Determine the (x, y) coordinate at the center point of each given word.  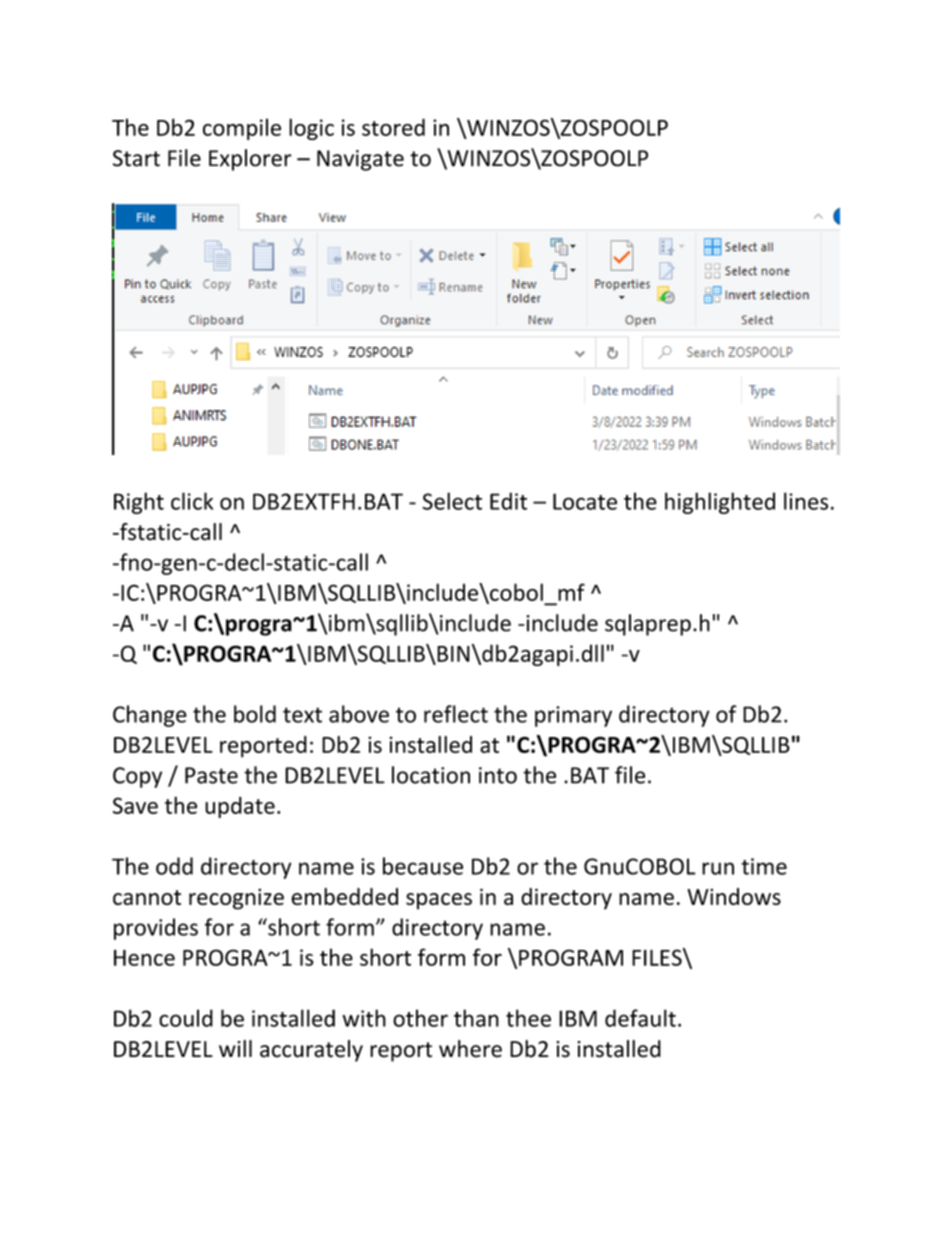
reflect (456, 714)
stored (393, 127)
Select (452, 501)
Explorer (250, 160)
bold (255, 714)
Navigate (360, 160)
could (186, 1018)
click (192, 501)
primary (573, 716)
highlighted (720, 503)
